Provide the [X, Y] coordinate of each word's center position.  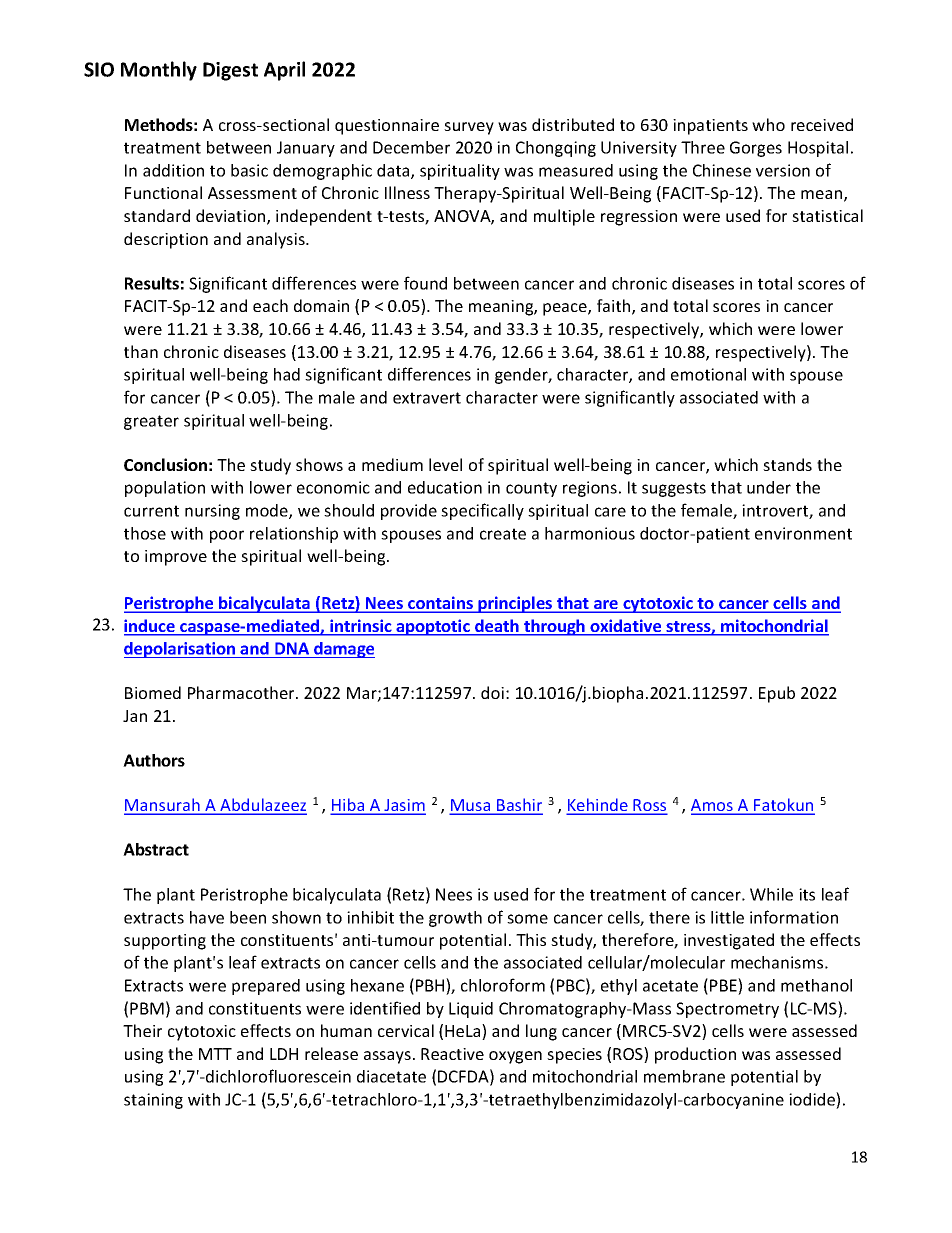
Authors [154, 760]
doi [492, 692]
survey [469, 128]
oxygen [515, 1057]
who [768, 124]
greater [151, 422]
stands [787, 464]
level [445, 464]
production [695, 1055]
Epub [777, 694]
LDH [284, 1054]
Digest [230, 71]
